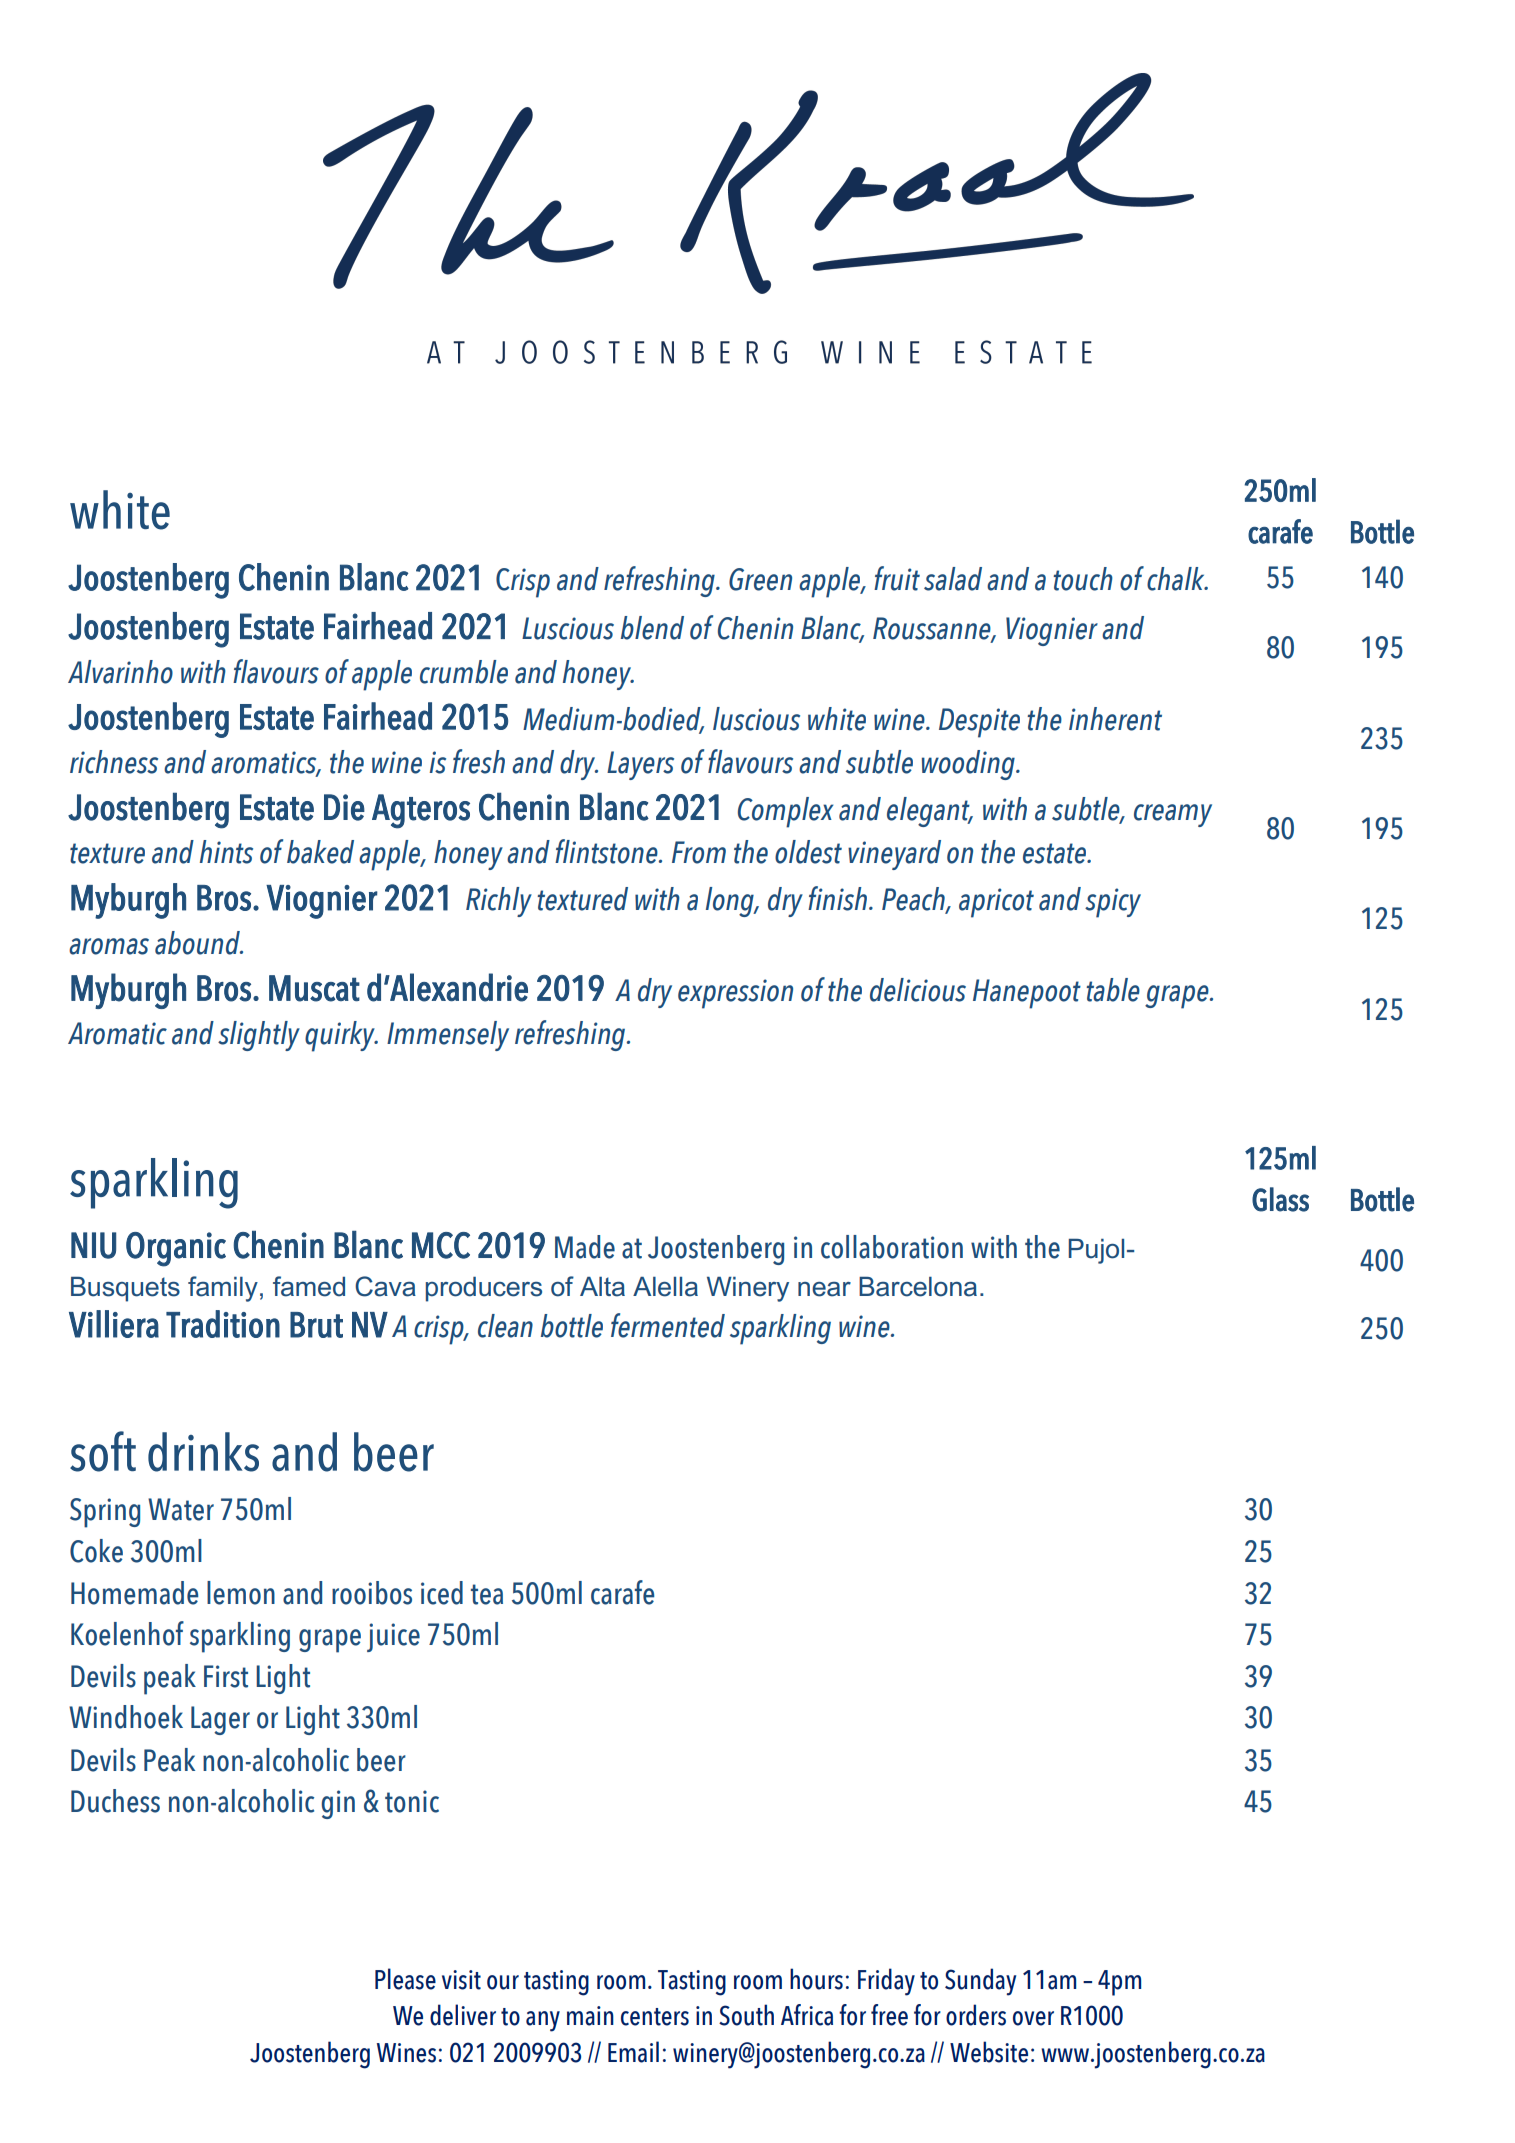  Describe the element at coordinates (1113, 990) in the screenshot. I see `table` at that location.
